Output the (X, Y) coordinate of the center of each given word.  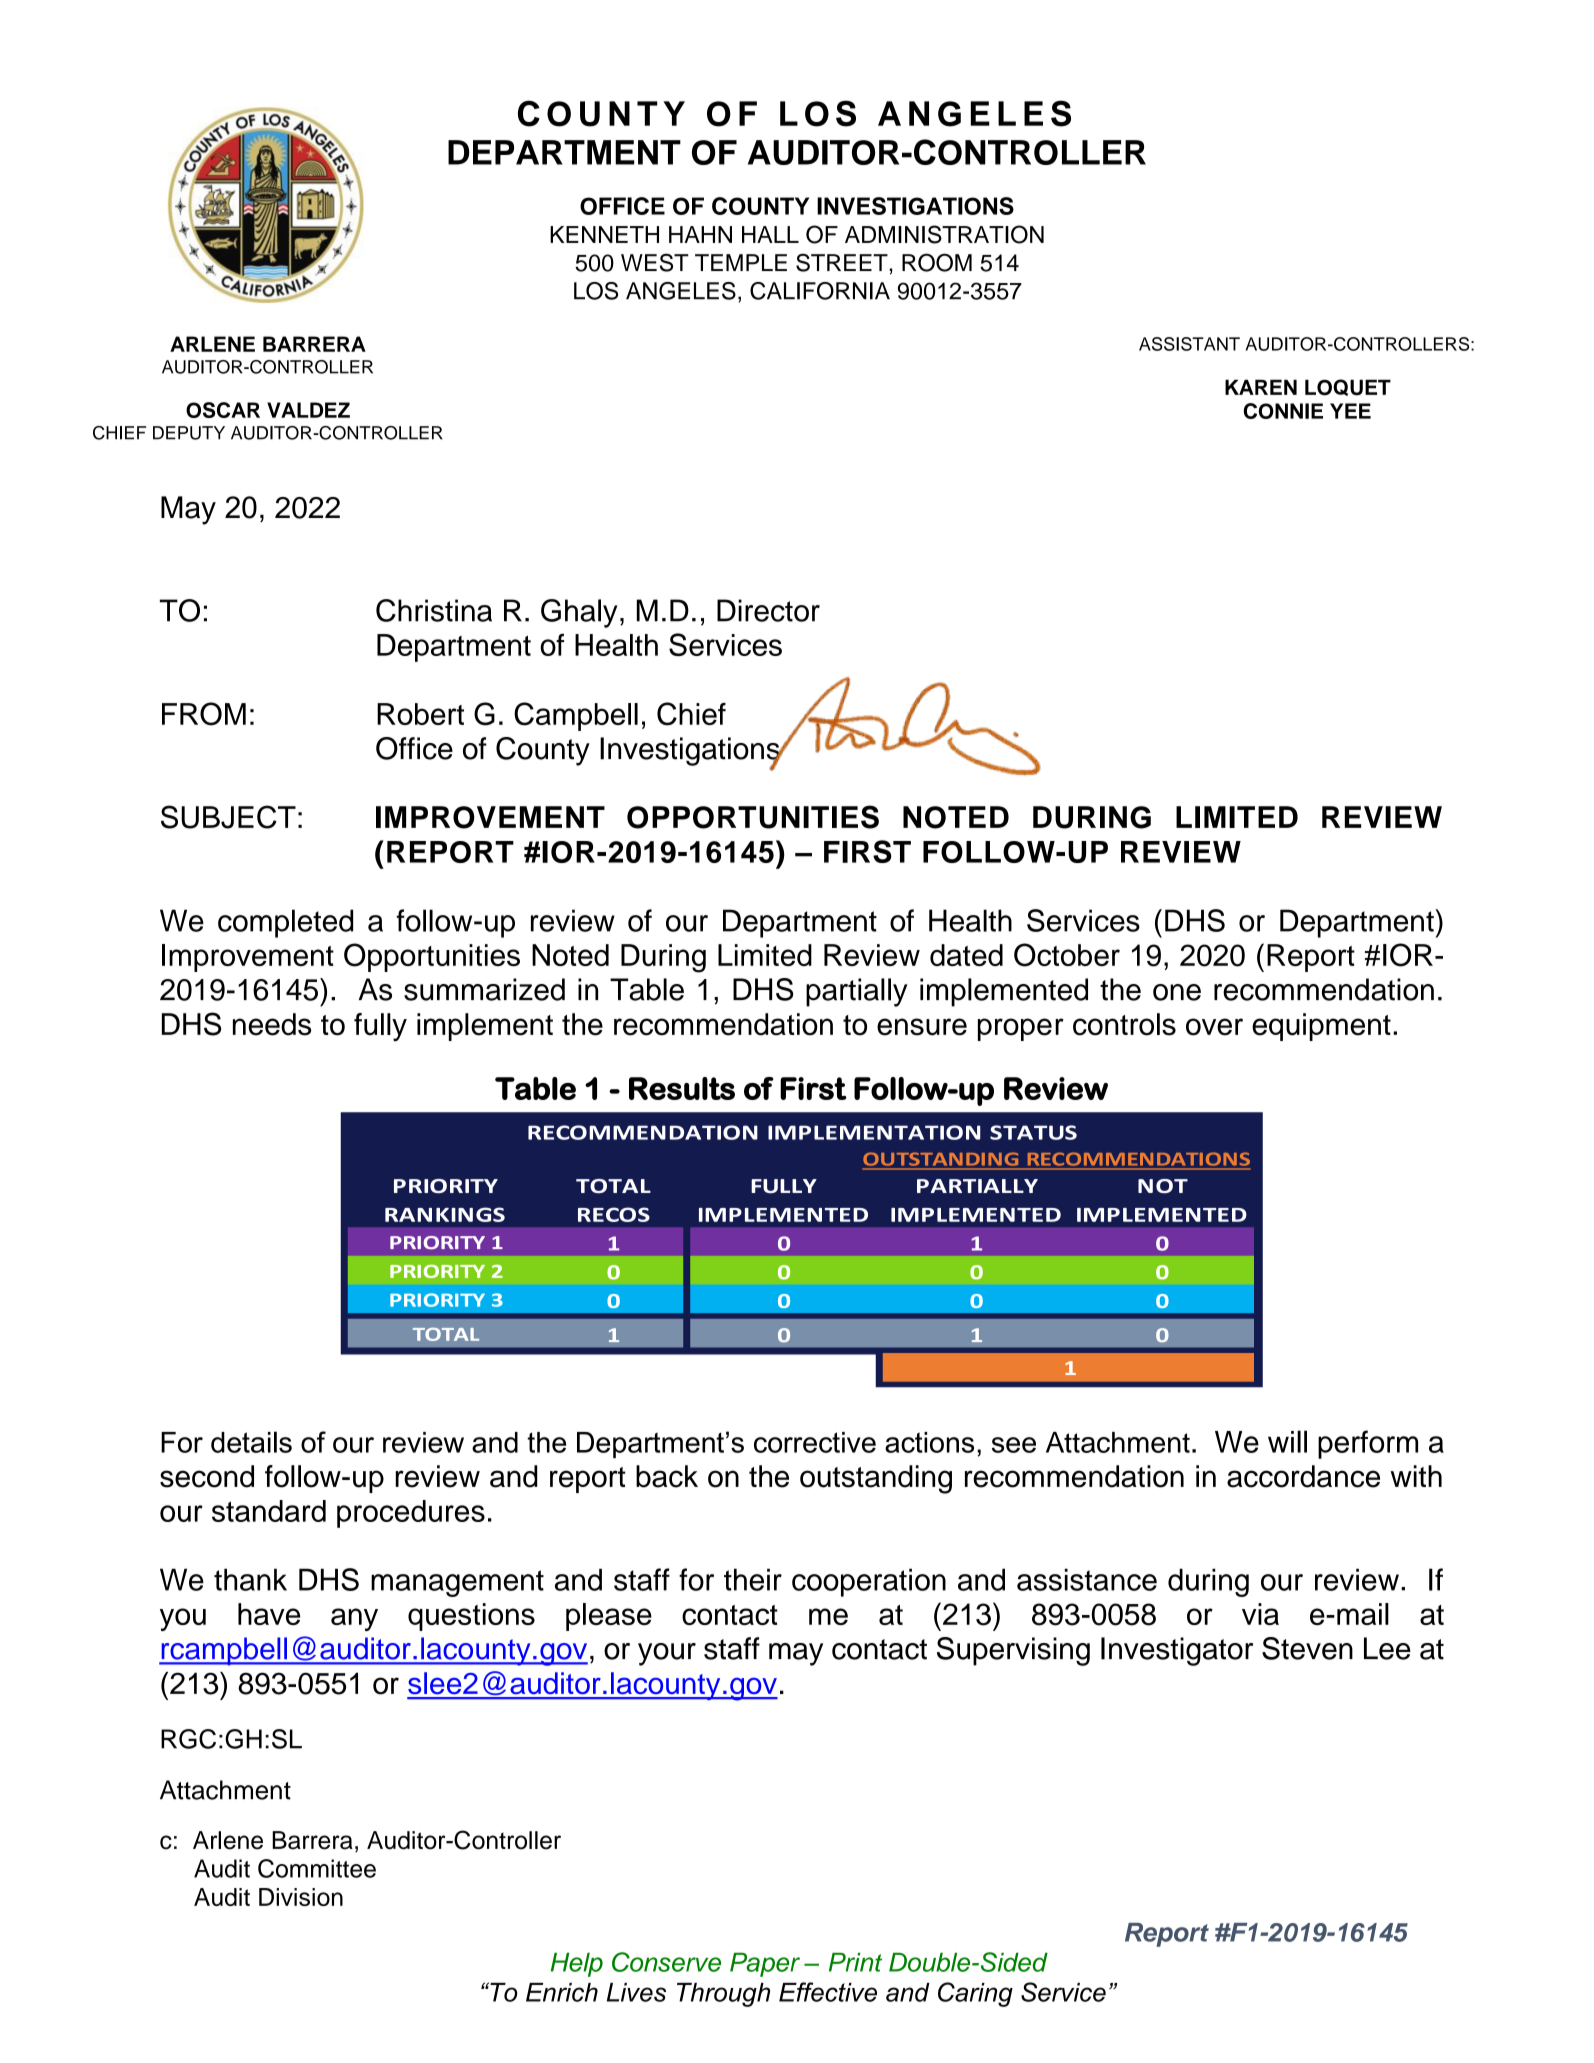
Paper (765, 1965)
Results (682, 1088)
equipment (1321, 1027)
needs (272, 1024)
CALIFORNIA (820, 291)
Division (301, 1897)
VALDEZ (308, 410)
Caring (975, 1994)
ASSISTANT (1189, 344)
